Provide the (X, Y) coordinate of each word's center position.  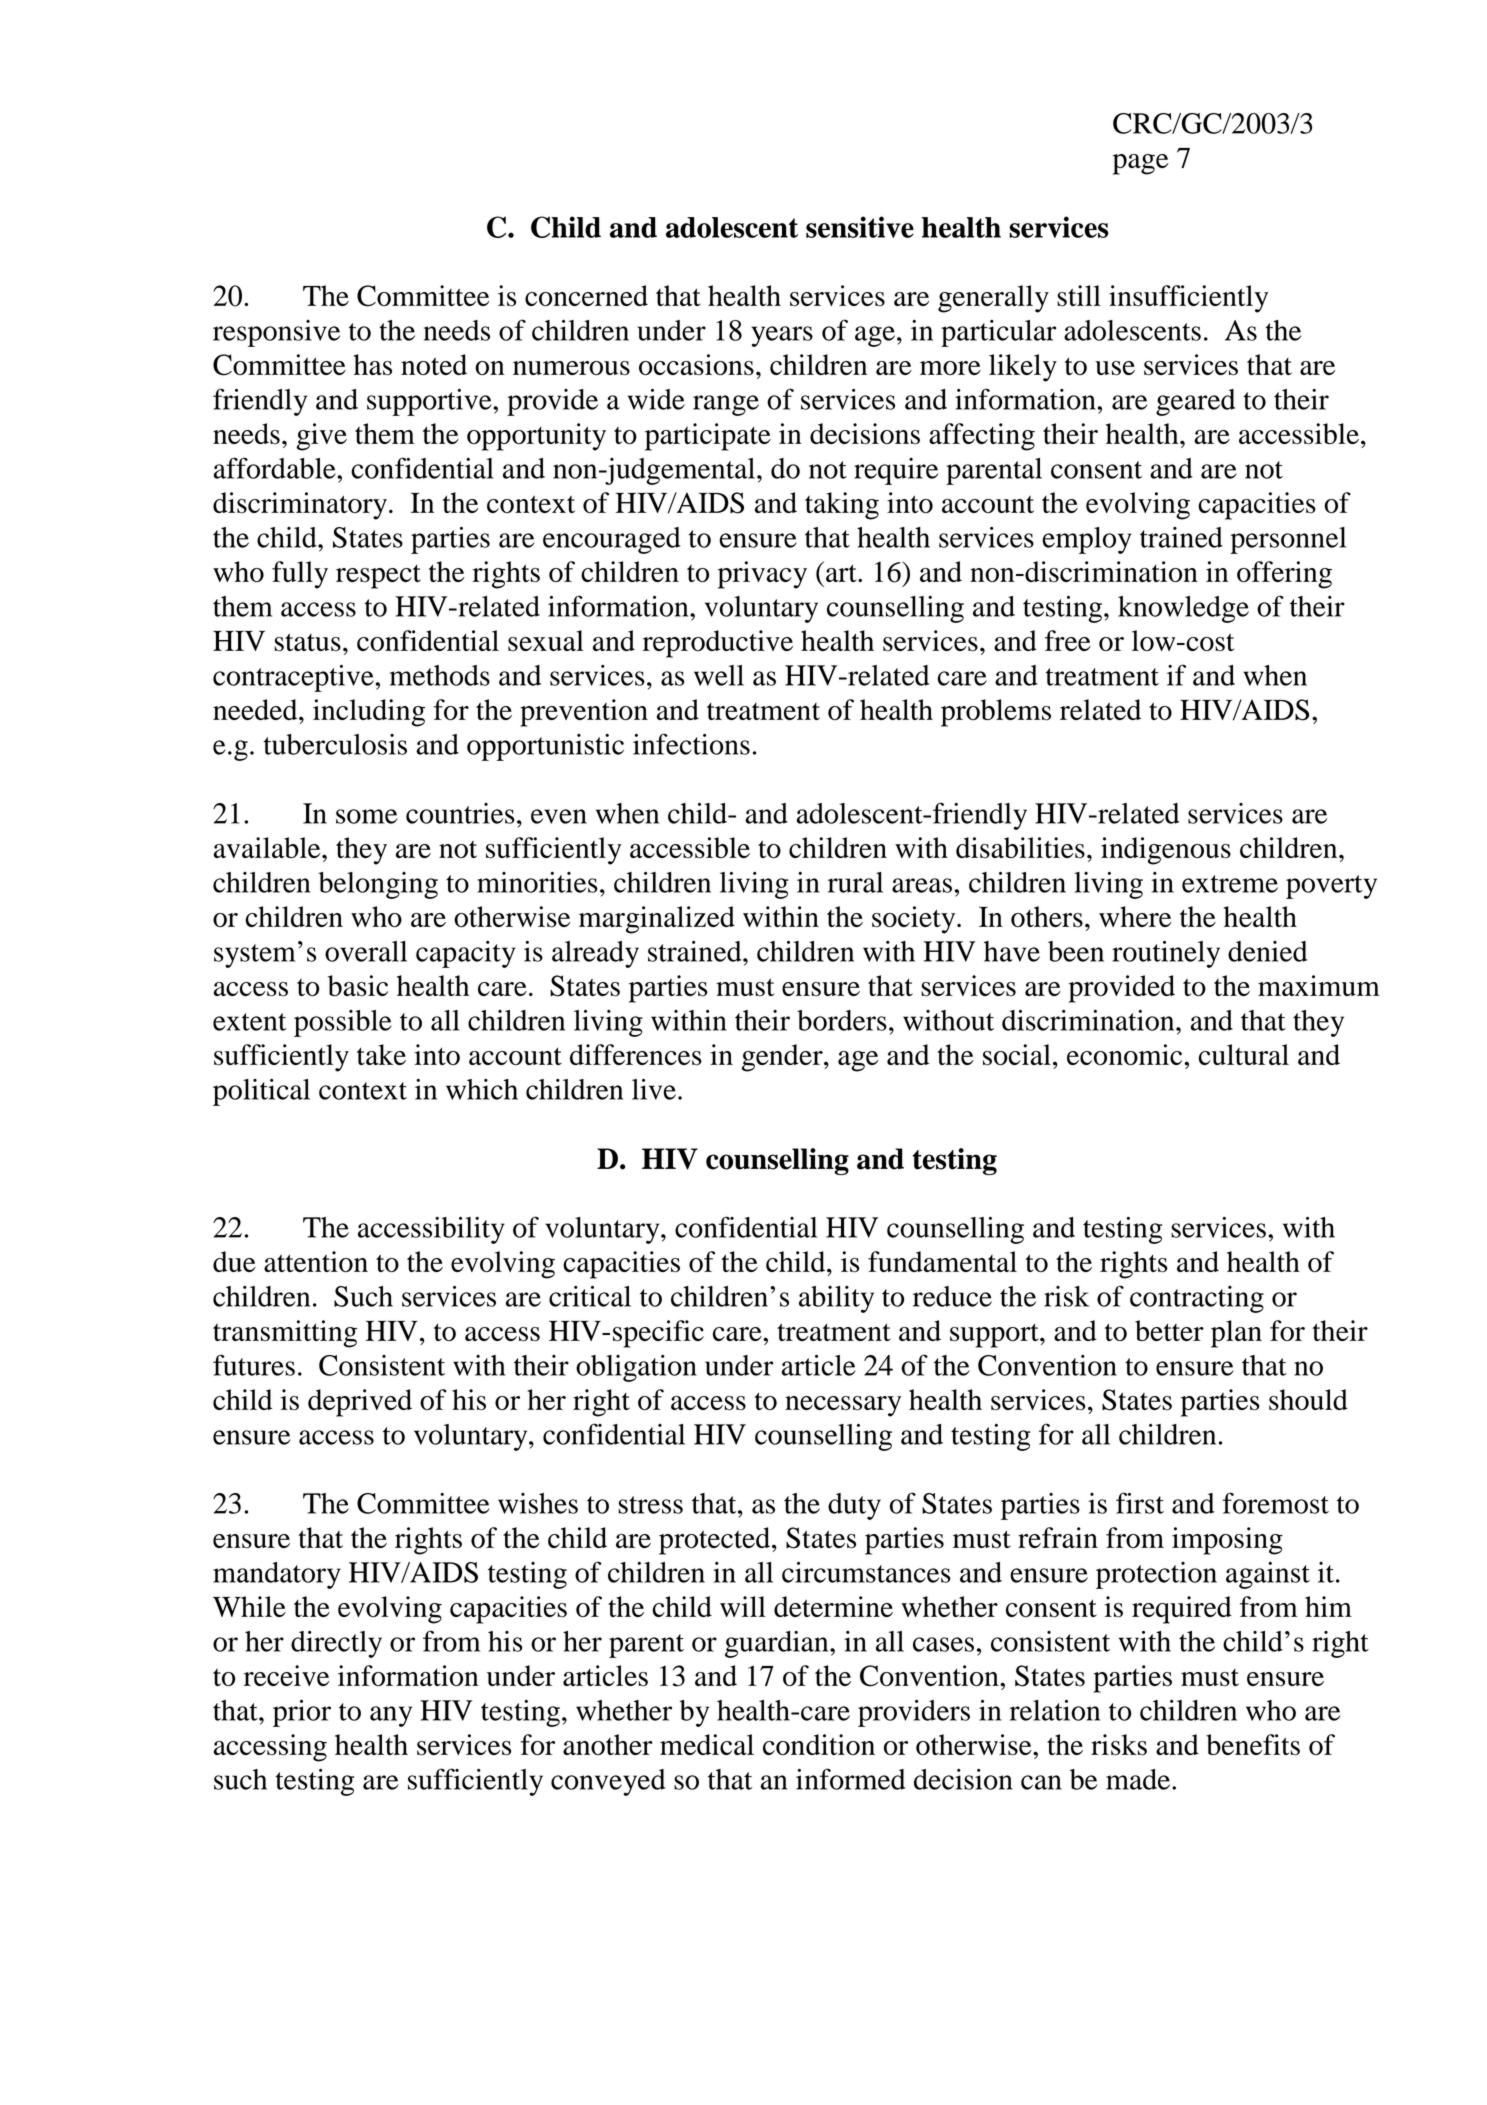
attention (316, 1261)
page (1141, 164)
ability (836, 1299)
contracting (1197, 1299)
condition (819, 1744)
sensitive (860, 227)
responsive (276, 333)
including (369, 713)
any (391, 1716)
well (719, 675)
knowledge (1183, 609)
